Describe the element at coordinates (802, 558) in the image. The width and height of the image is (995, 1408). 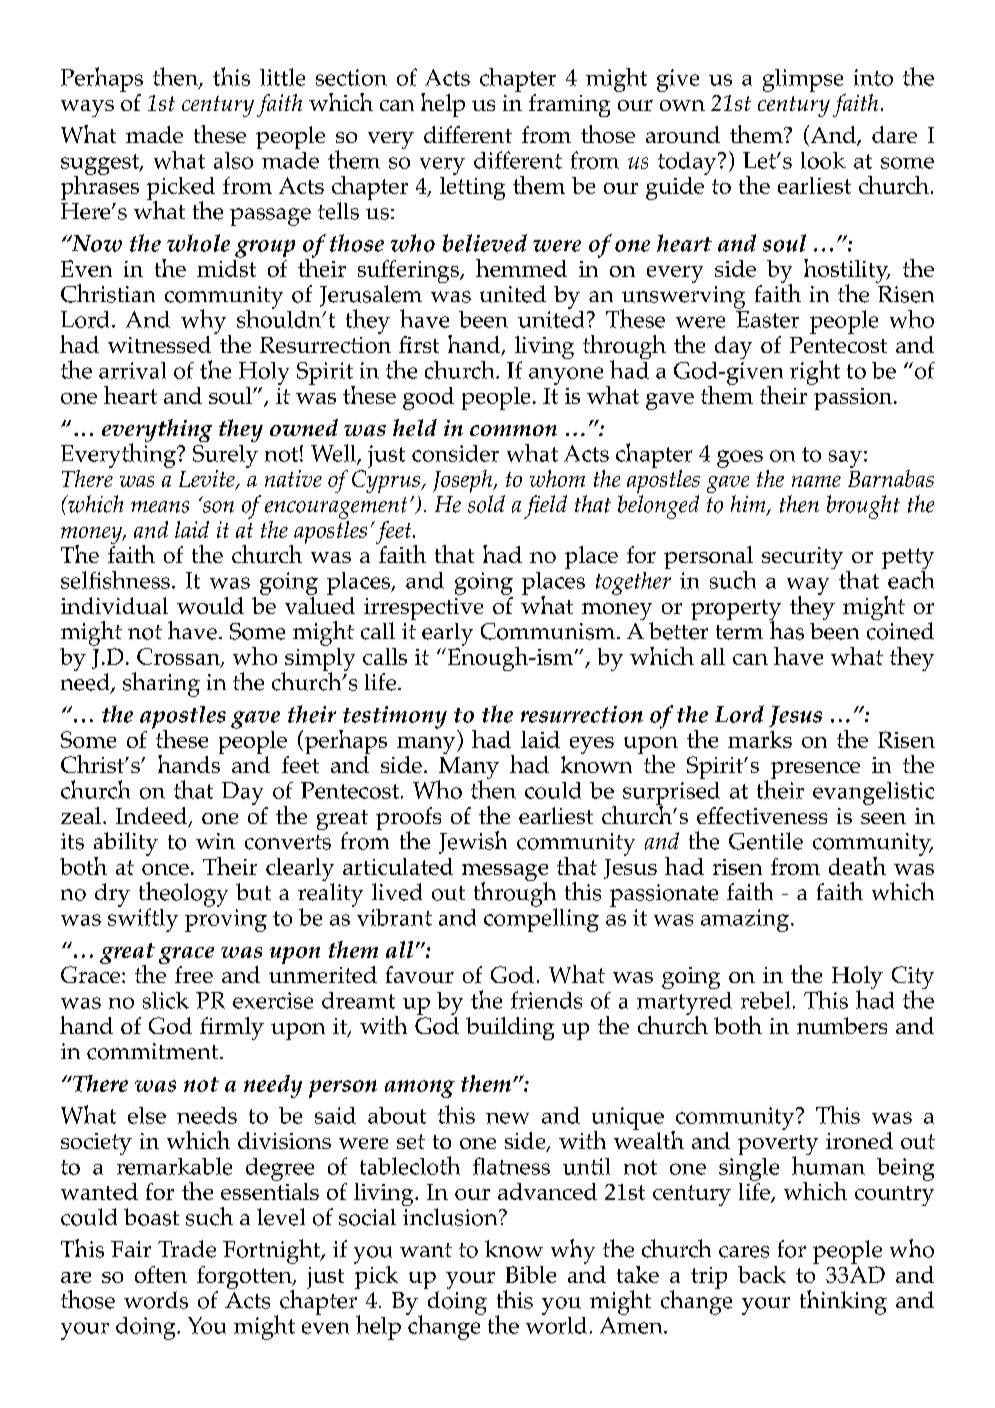
I see `security` at that location.
